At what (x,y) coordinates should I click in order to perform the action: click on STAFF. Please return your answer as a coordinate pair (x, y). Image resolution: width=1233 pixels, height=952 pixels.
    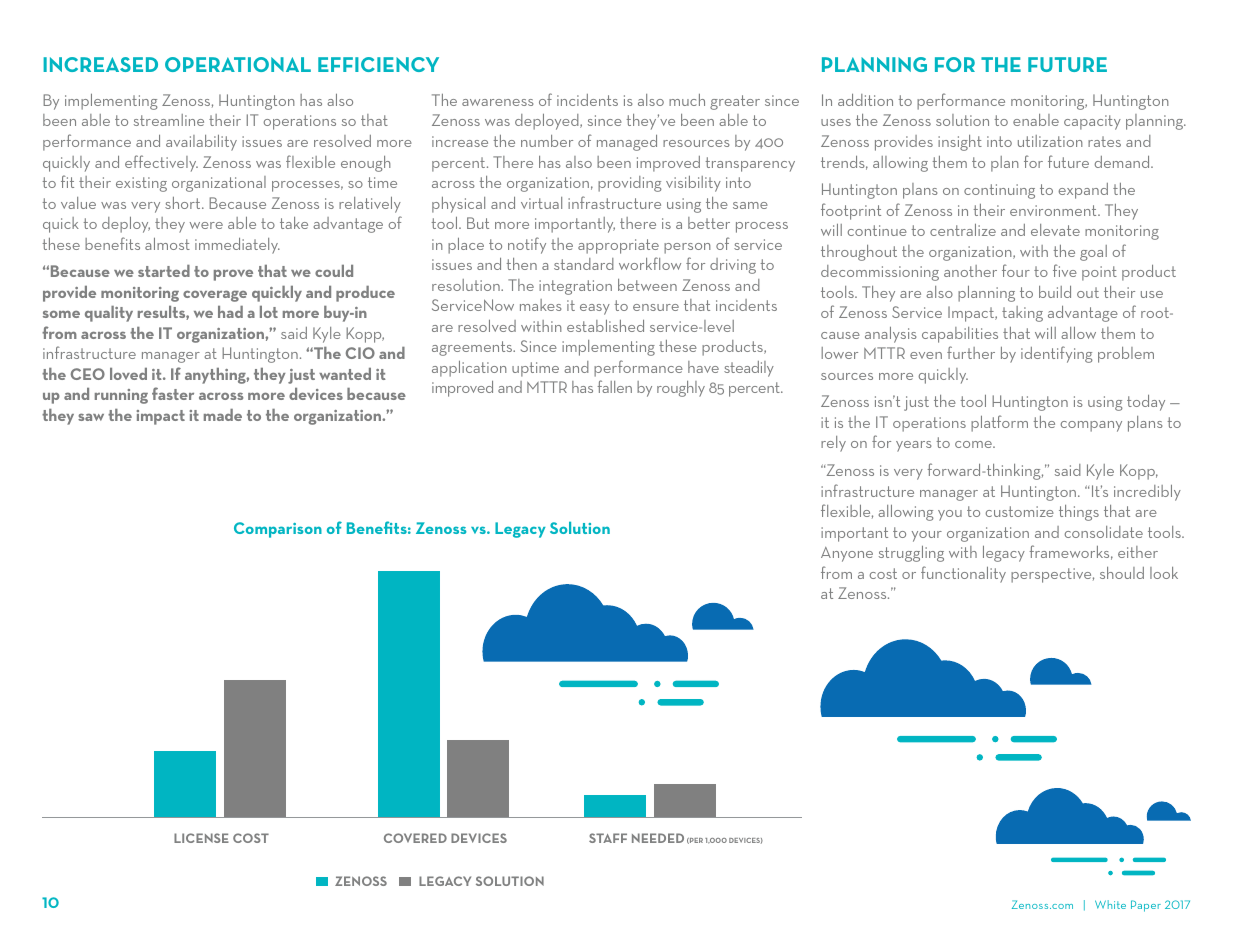
    Looking at the image, I should click on (608, 838).
